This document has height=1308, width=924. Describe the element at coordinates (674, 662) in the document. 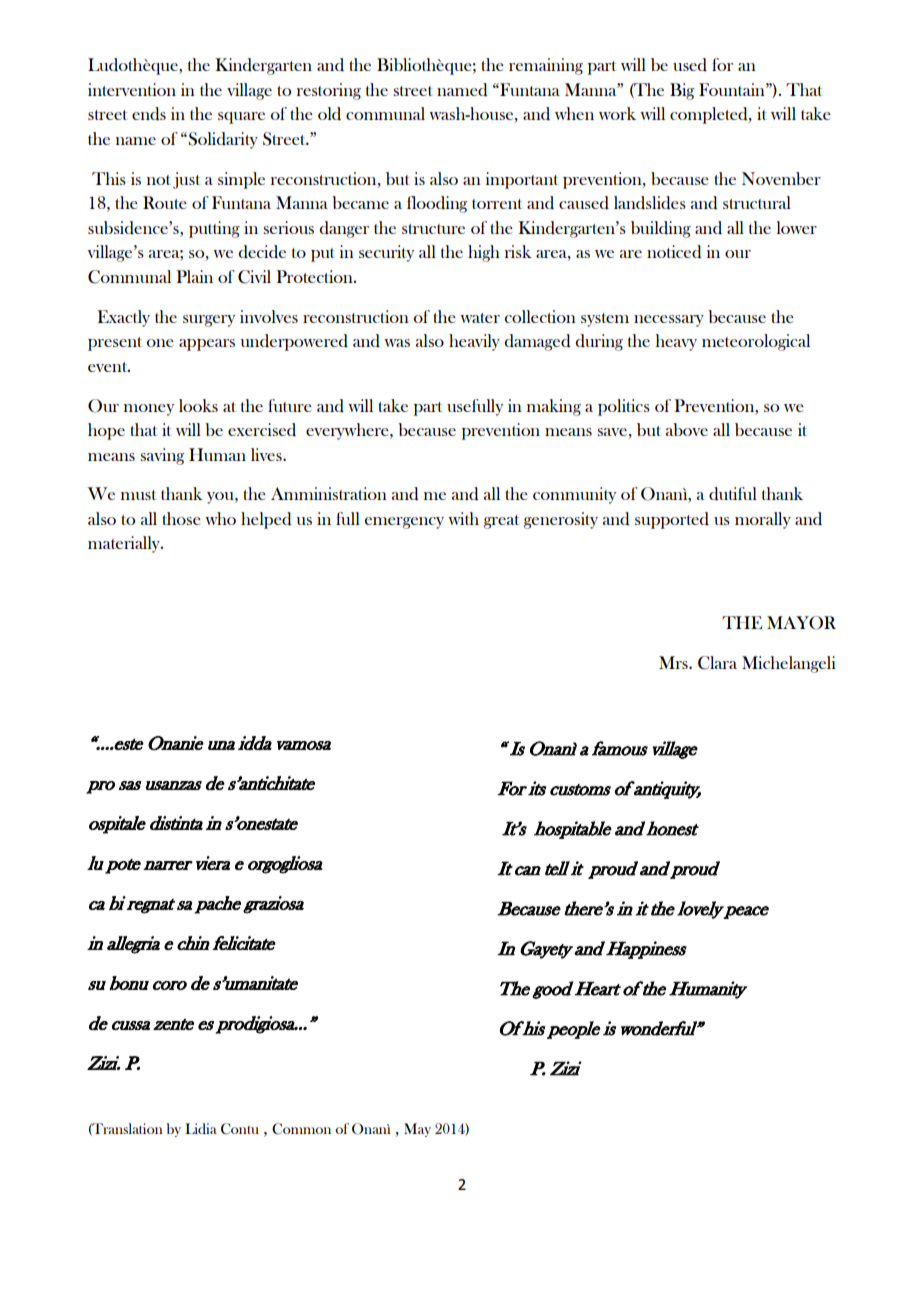

I see `Mrs` at that location.
